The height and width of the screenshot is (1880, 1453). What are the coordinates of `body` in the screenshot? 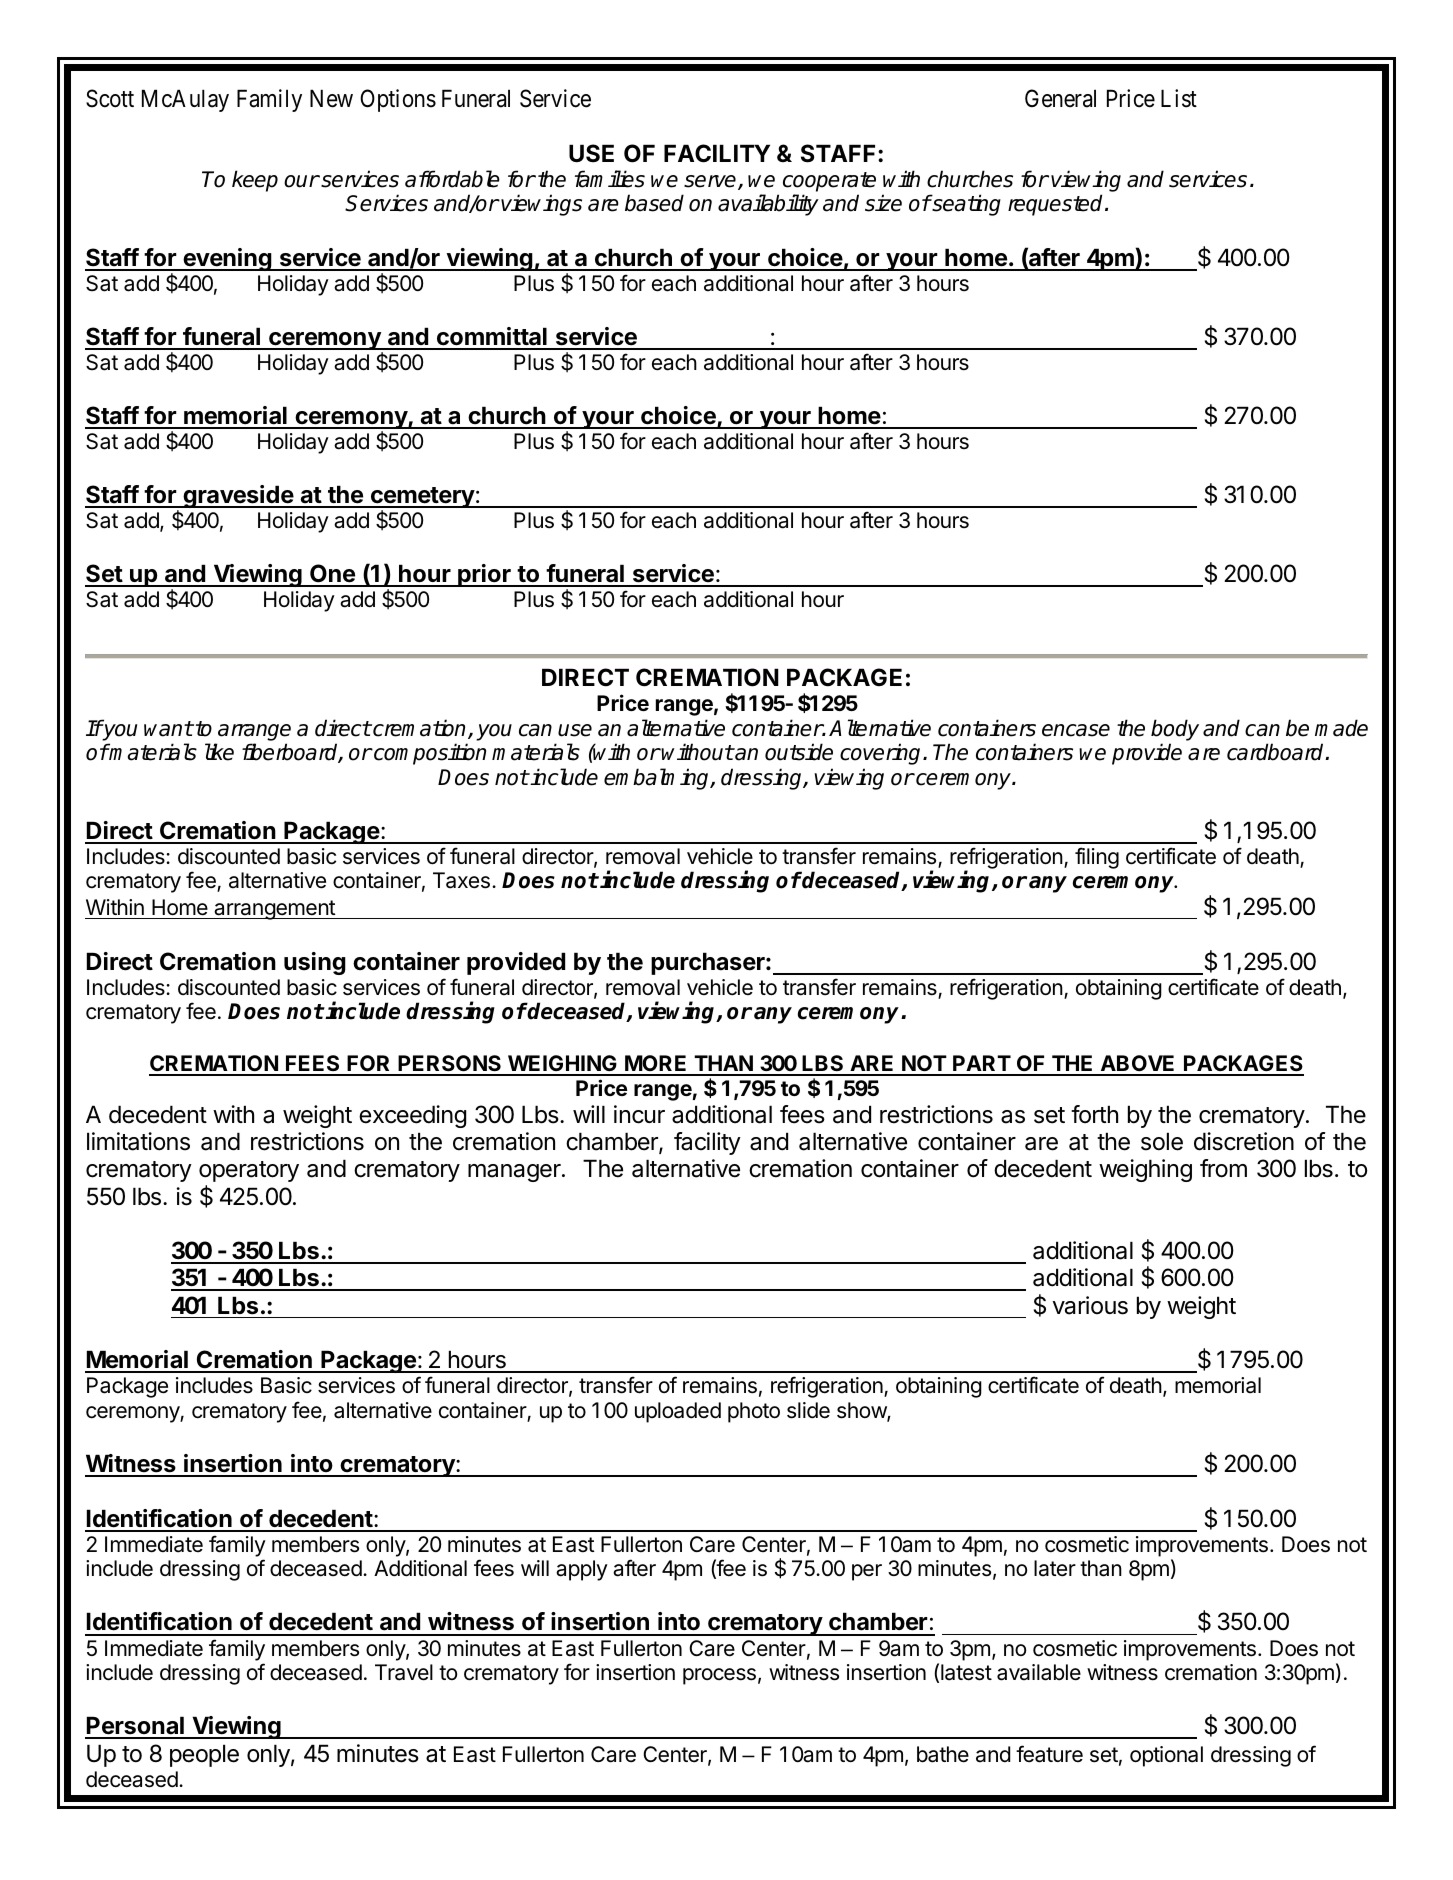 It's located at (1175, 730).
